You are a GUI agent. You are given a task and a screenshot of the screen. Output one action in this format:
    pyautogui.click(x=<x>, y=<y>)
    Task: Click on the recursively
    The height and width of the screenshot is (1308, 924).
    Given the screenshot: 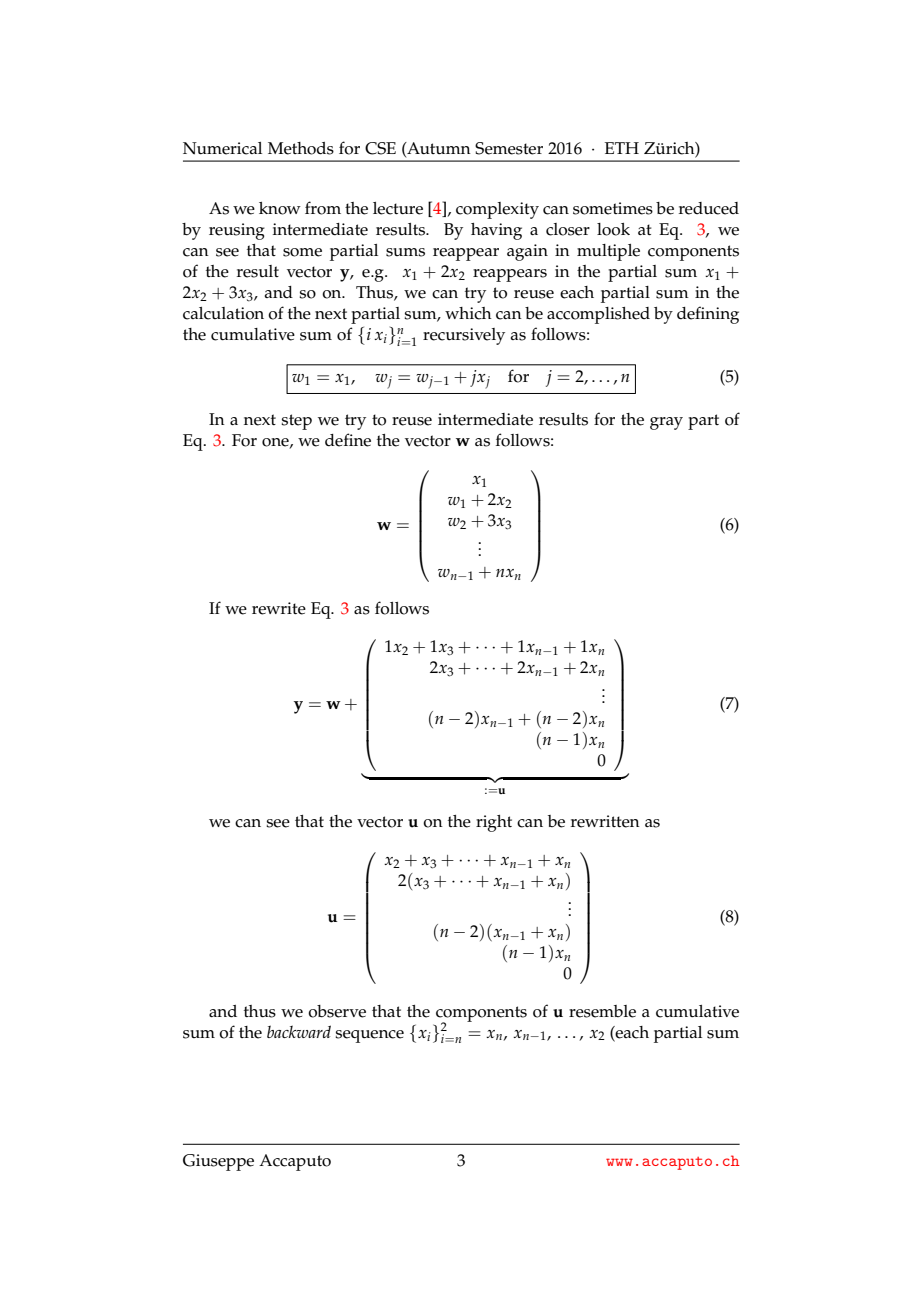 What is the action you would take?
    pyautogui.click(x=464, y=336)
